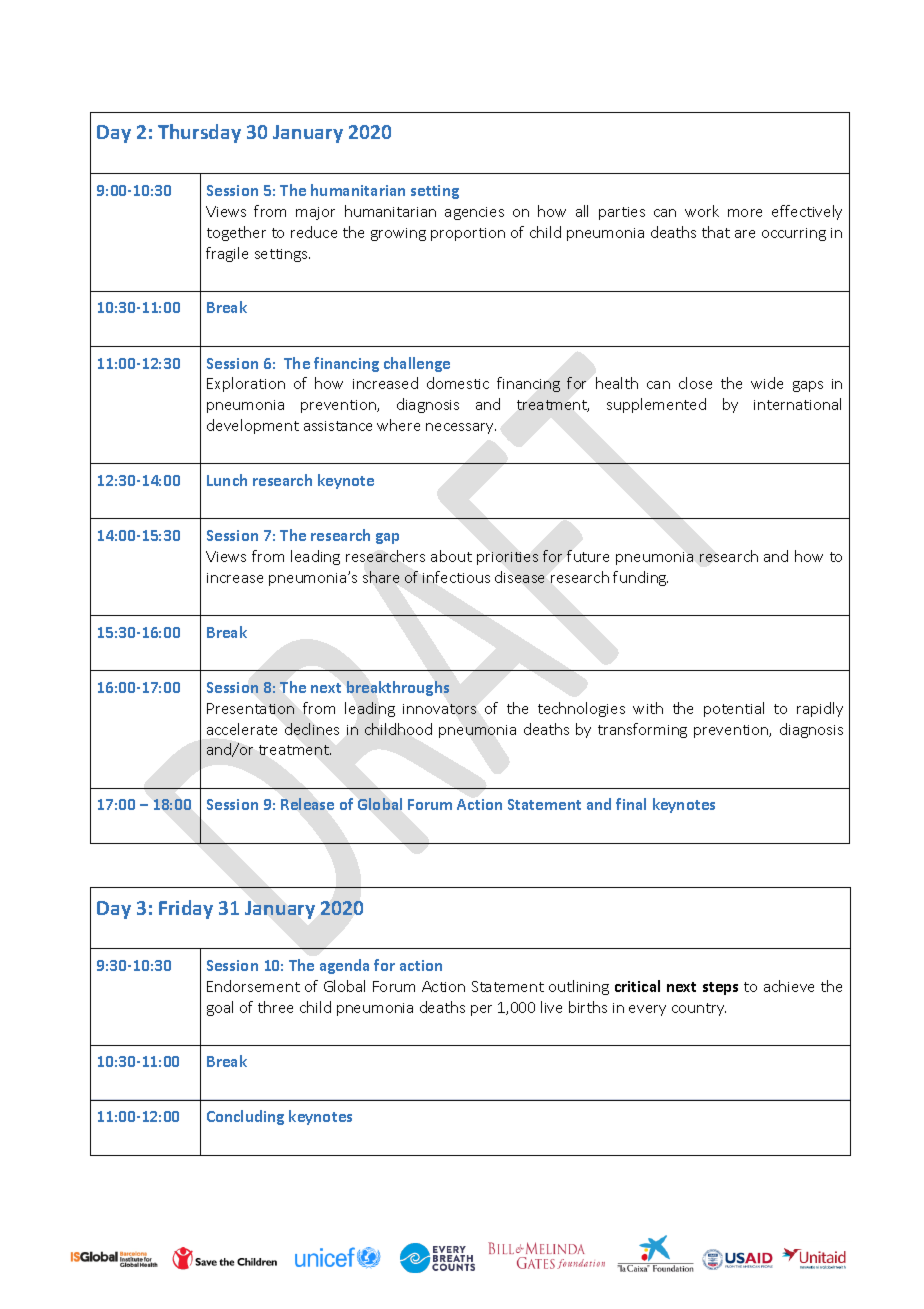 This page has height=1309, width=924. Describe the element at coordinates (458, 383) in the page. I see `domestic` at that location.
